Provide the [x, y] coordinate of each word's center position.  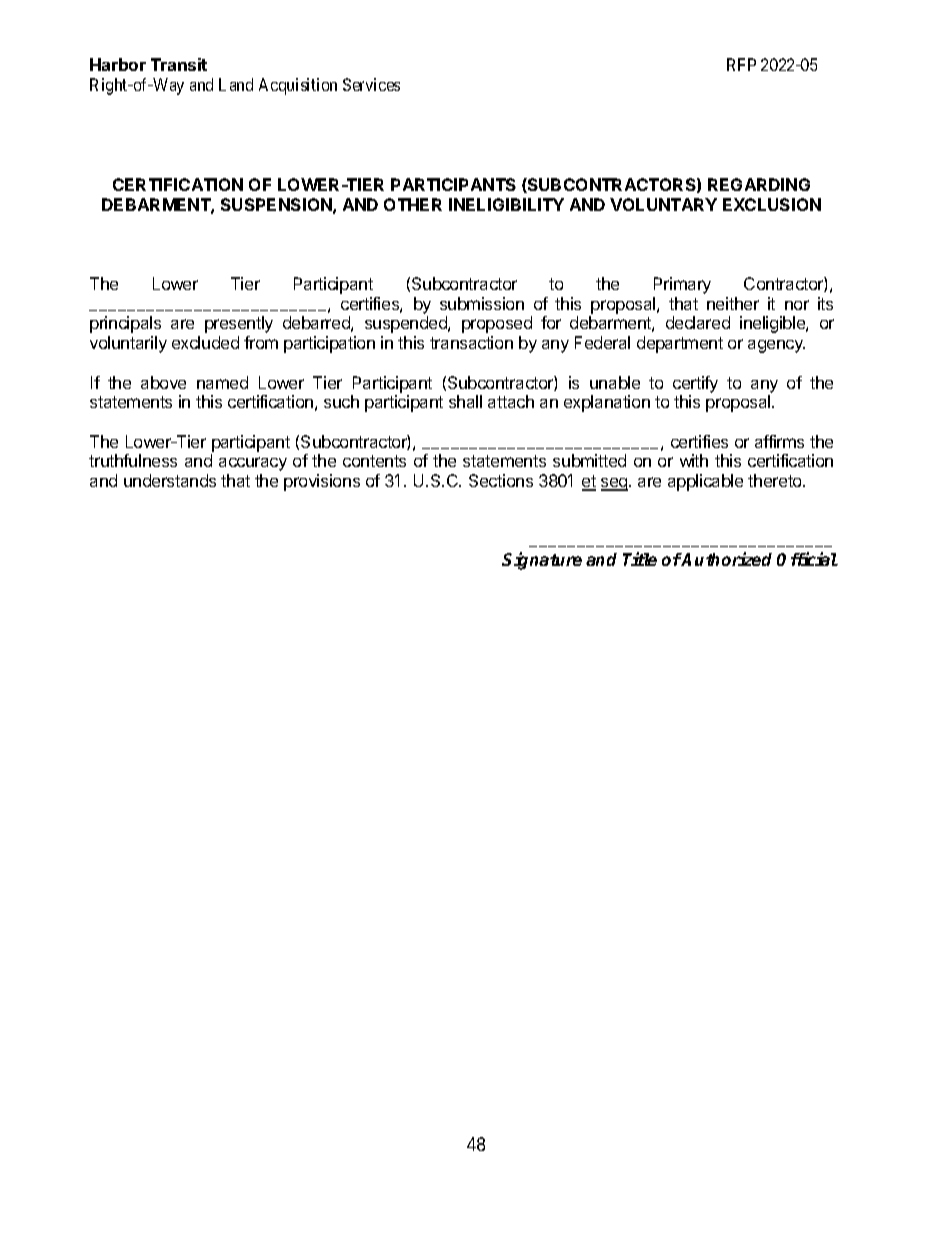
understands [170, 480]
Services [371, 84]
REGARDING [759, 184]
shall [465, 401]
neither [733, 303]
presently [239, 324]
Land [236, 84]
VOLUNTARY [663, 204]
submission [482, 303]
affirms [779, 441]
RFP [741, 64]
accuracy [253, 464]
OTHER [413, 204]
